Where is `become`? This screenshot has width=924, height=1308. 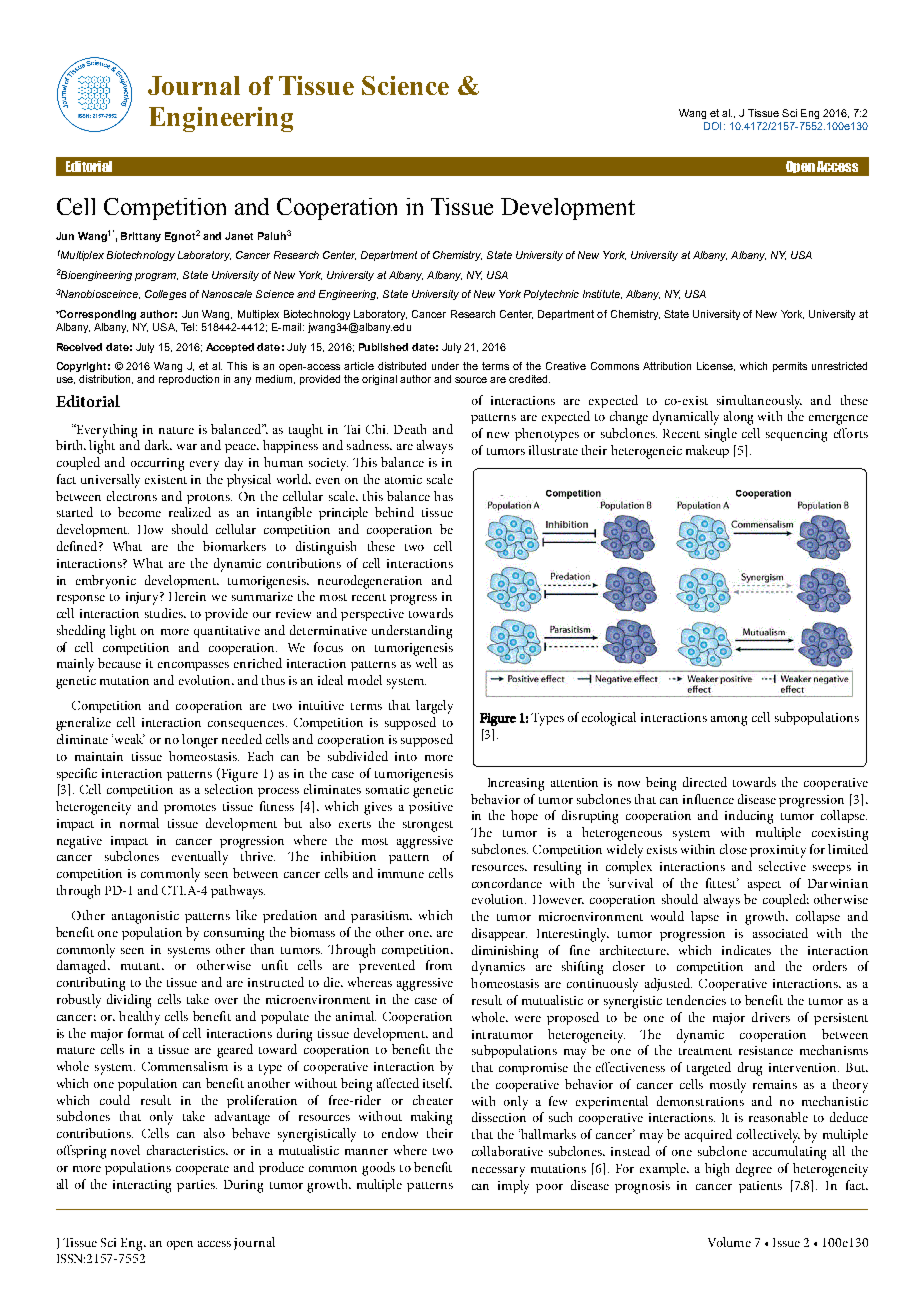 become is located at coordinates (139, 512).
